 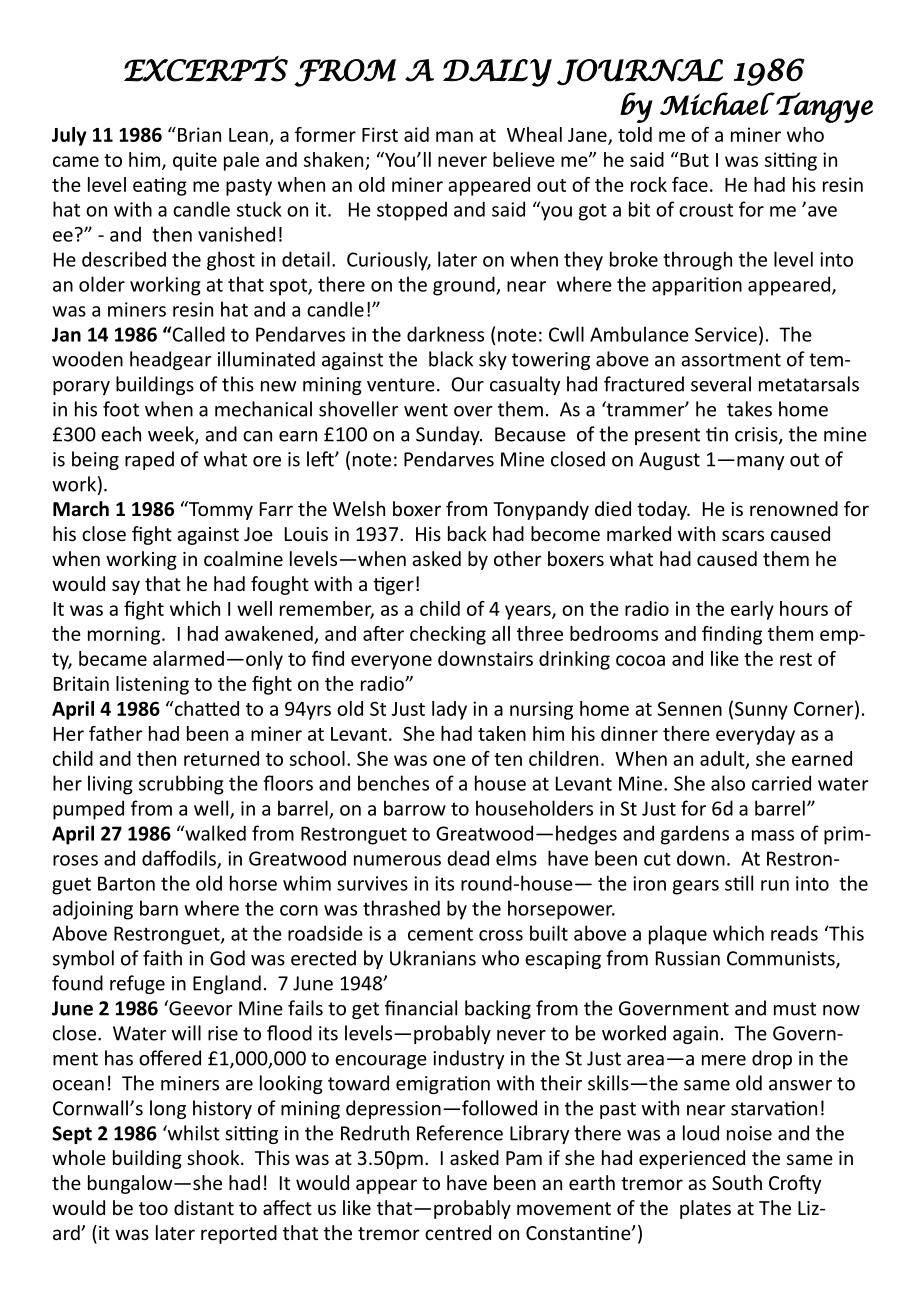 What do you see at coordinates (695, 835) in the screenshot?
I see `gardens` at bounding box center [695, 835].
